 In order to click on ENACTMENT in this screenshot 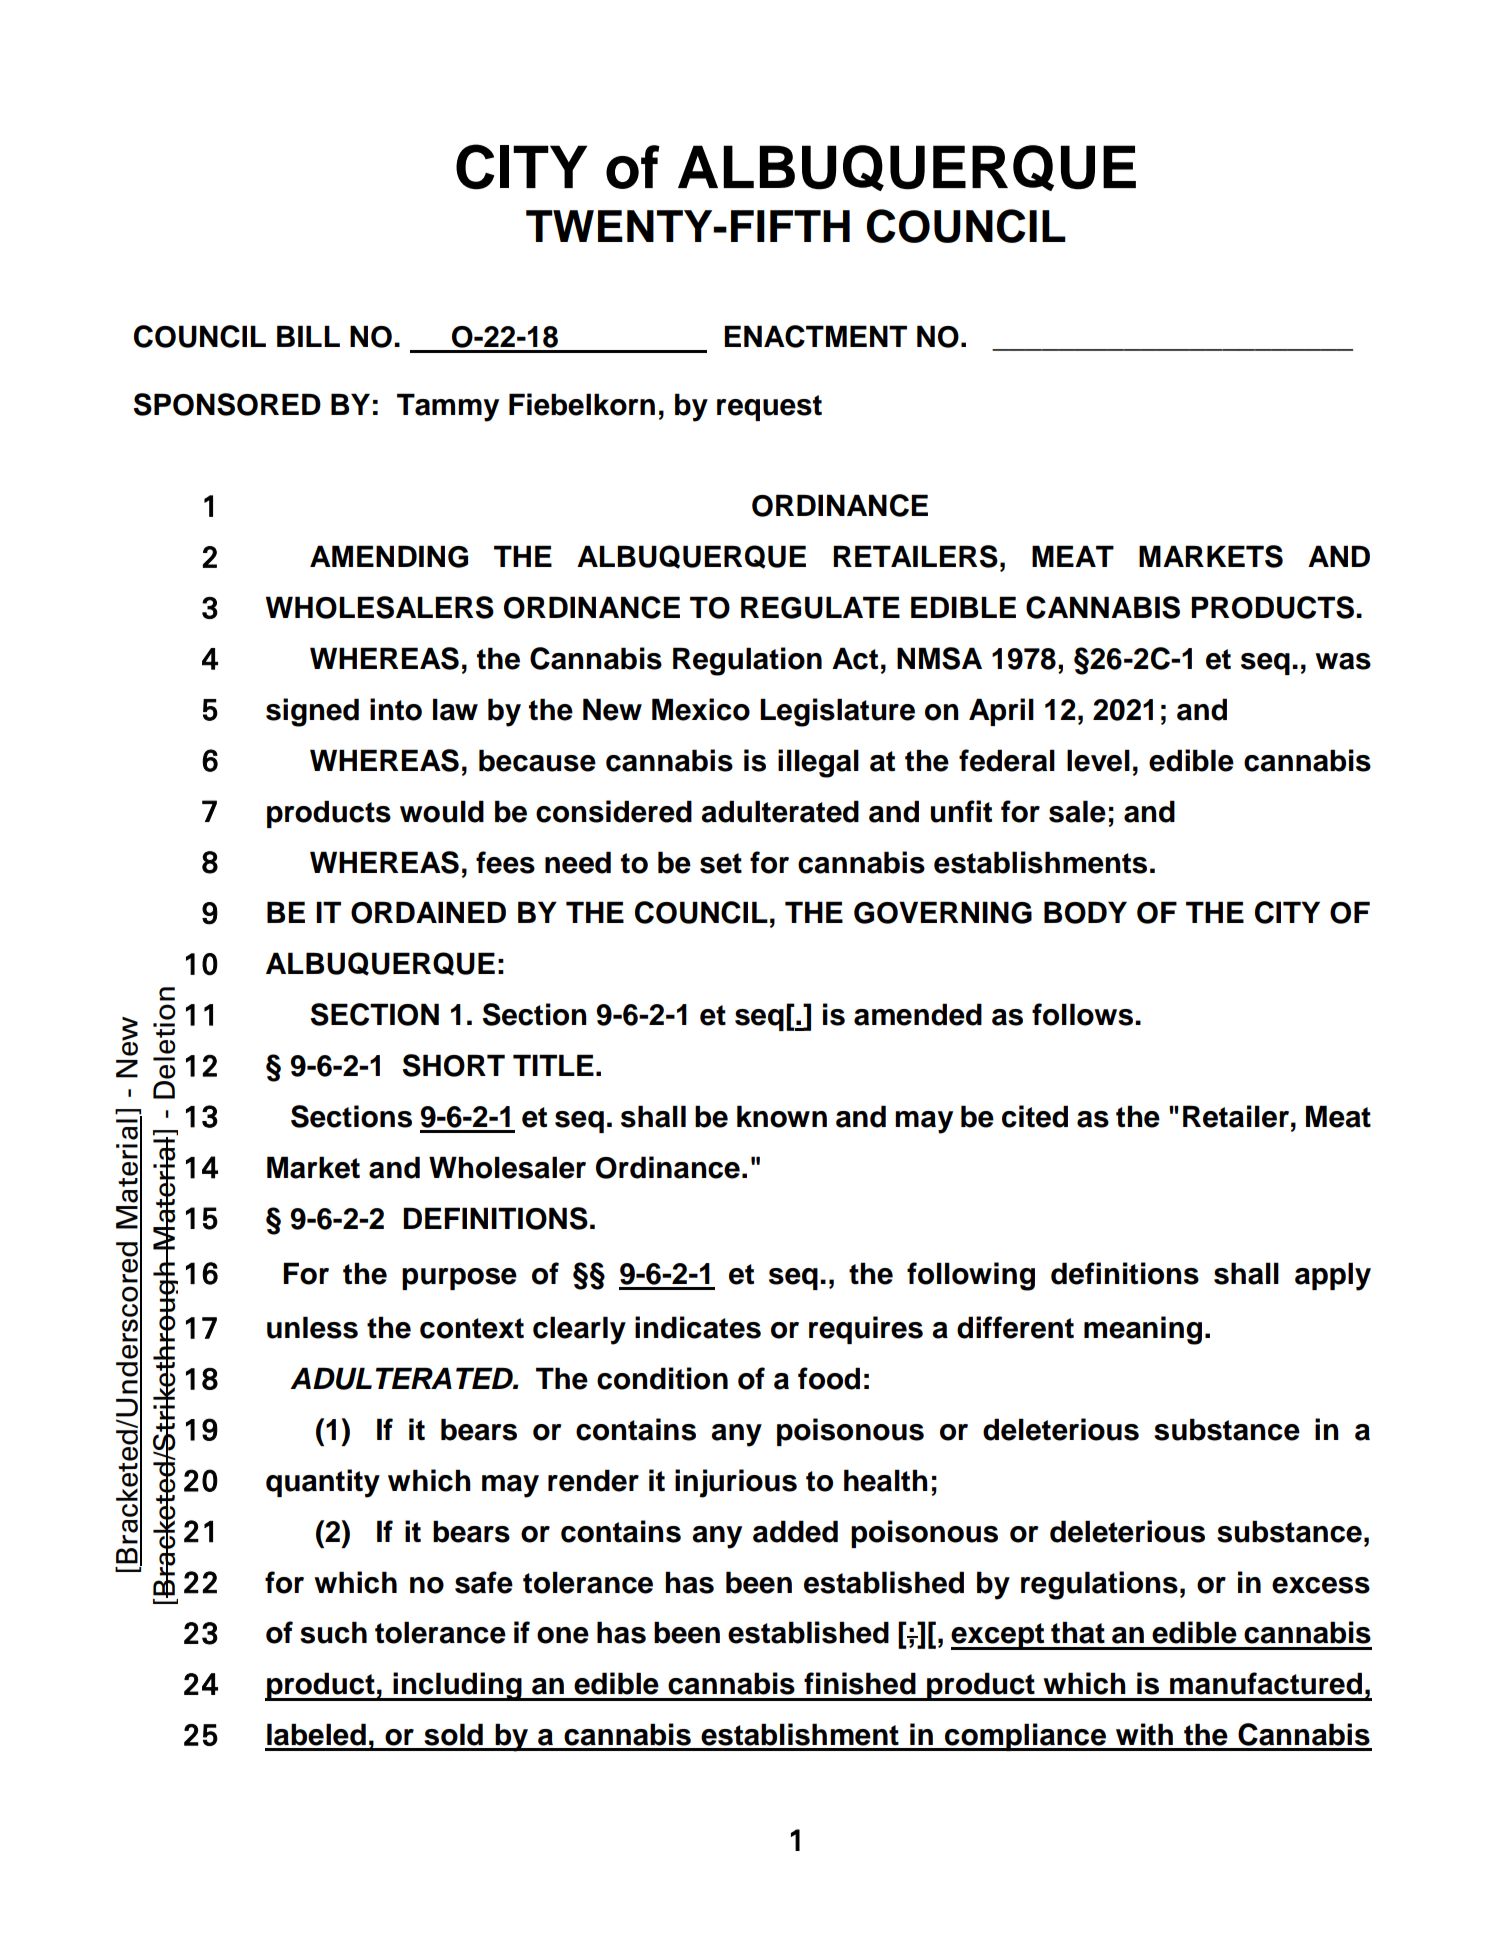, I will do `click(815, 336)`.
